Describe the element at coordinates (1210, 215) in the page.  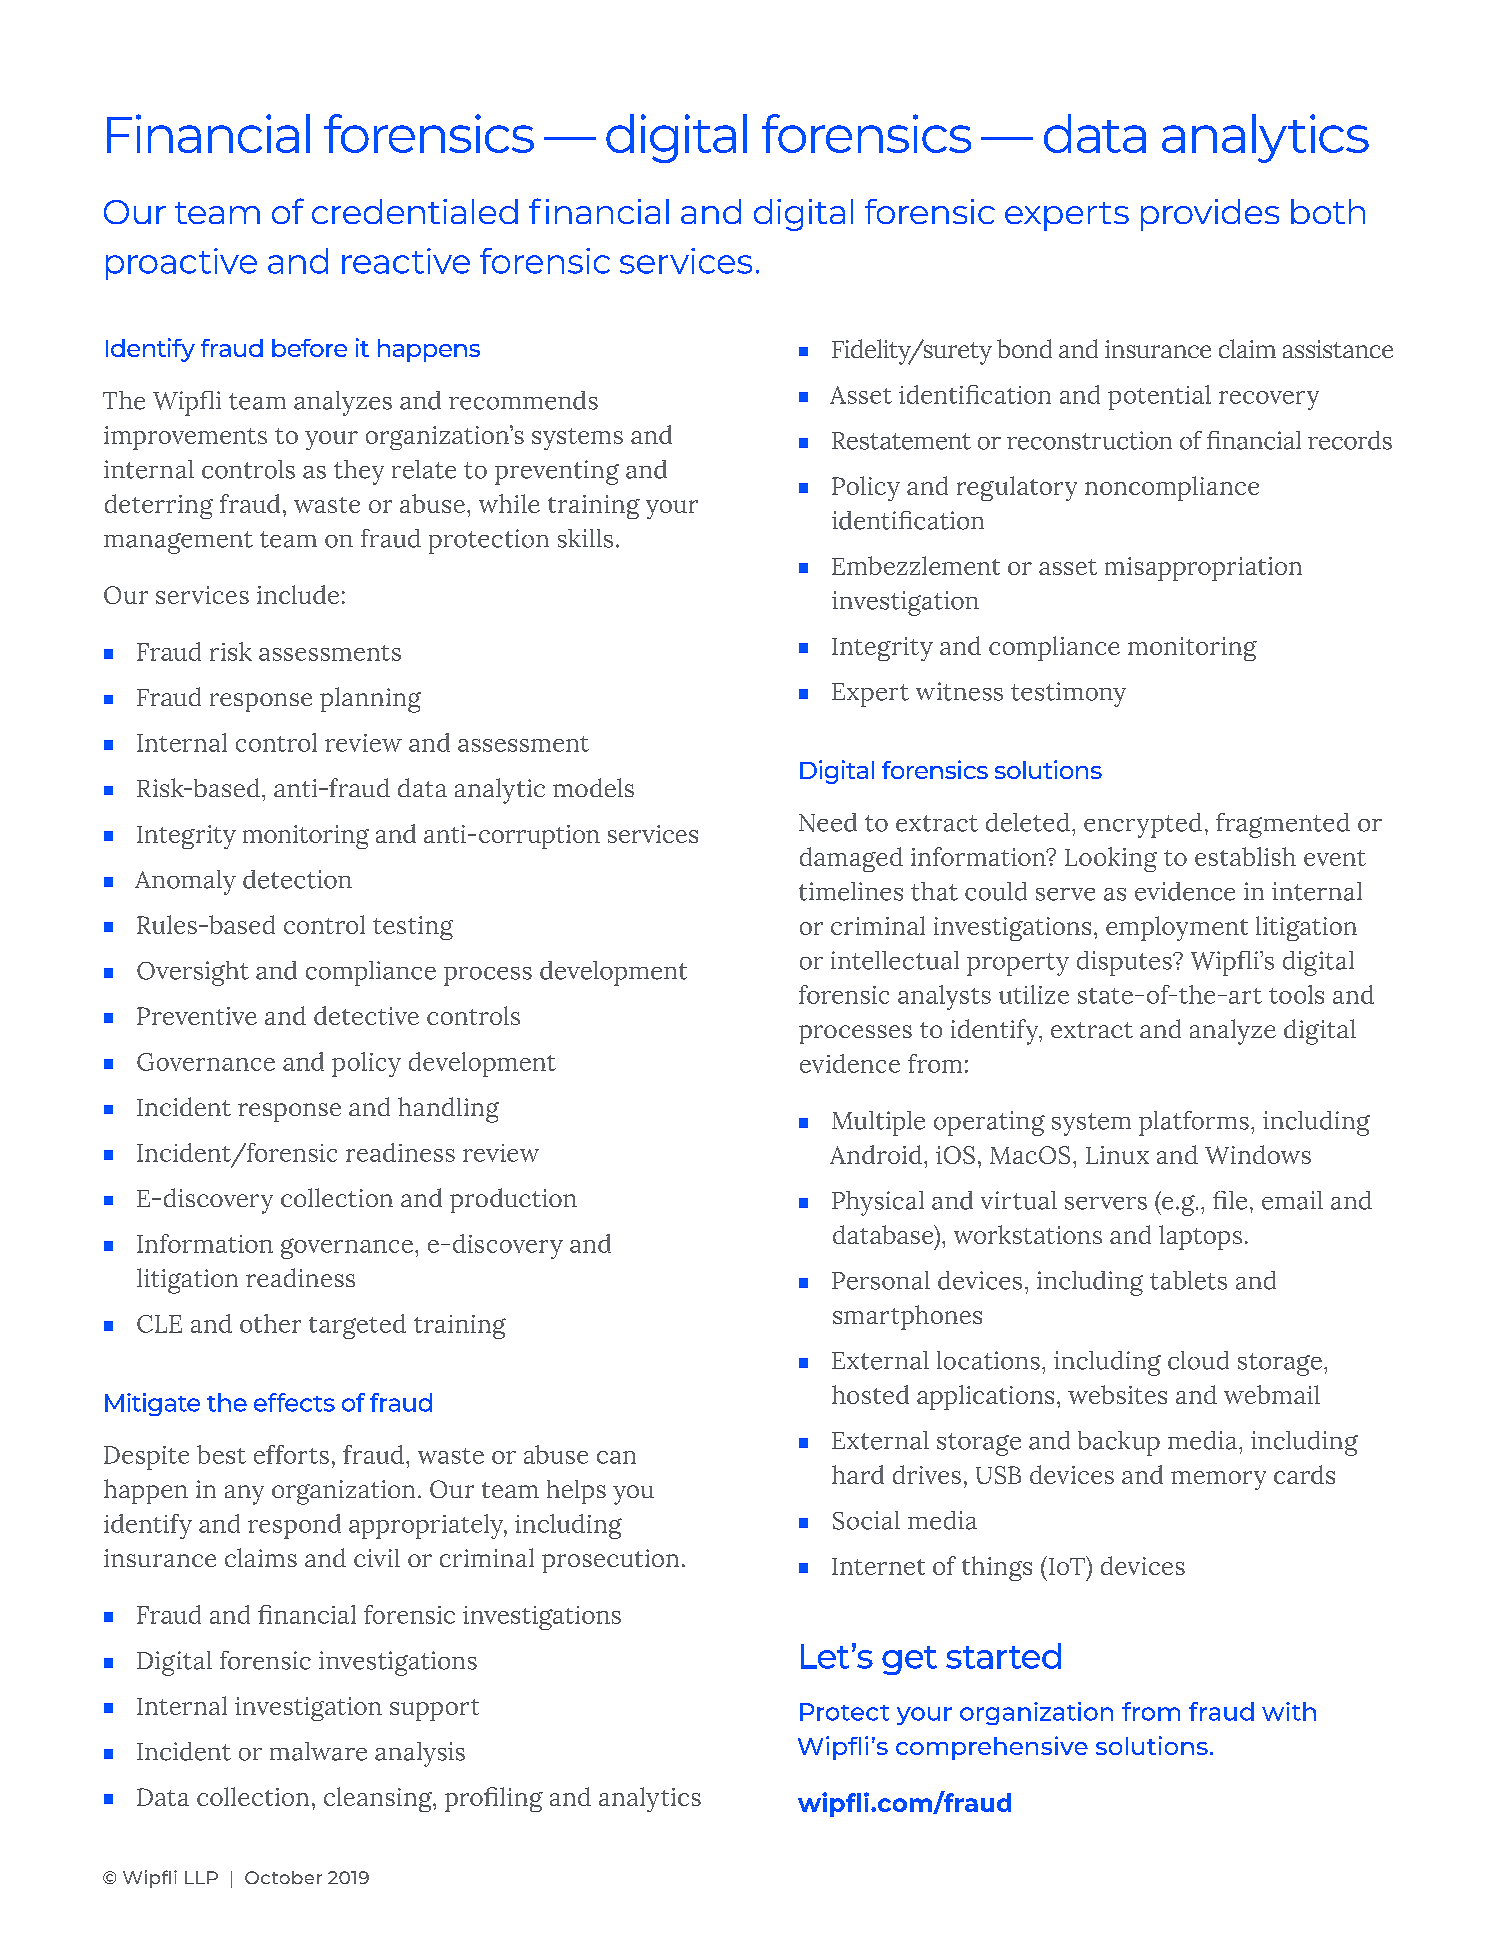
I see `provides` at that location.
